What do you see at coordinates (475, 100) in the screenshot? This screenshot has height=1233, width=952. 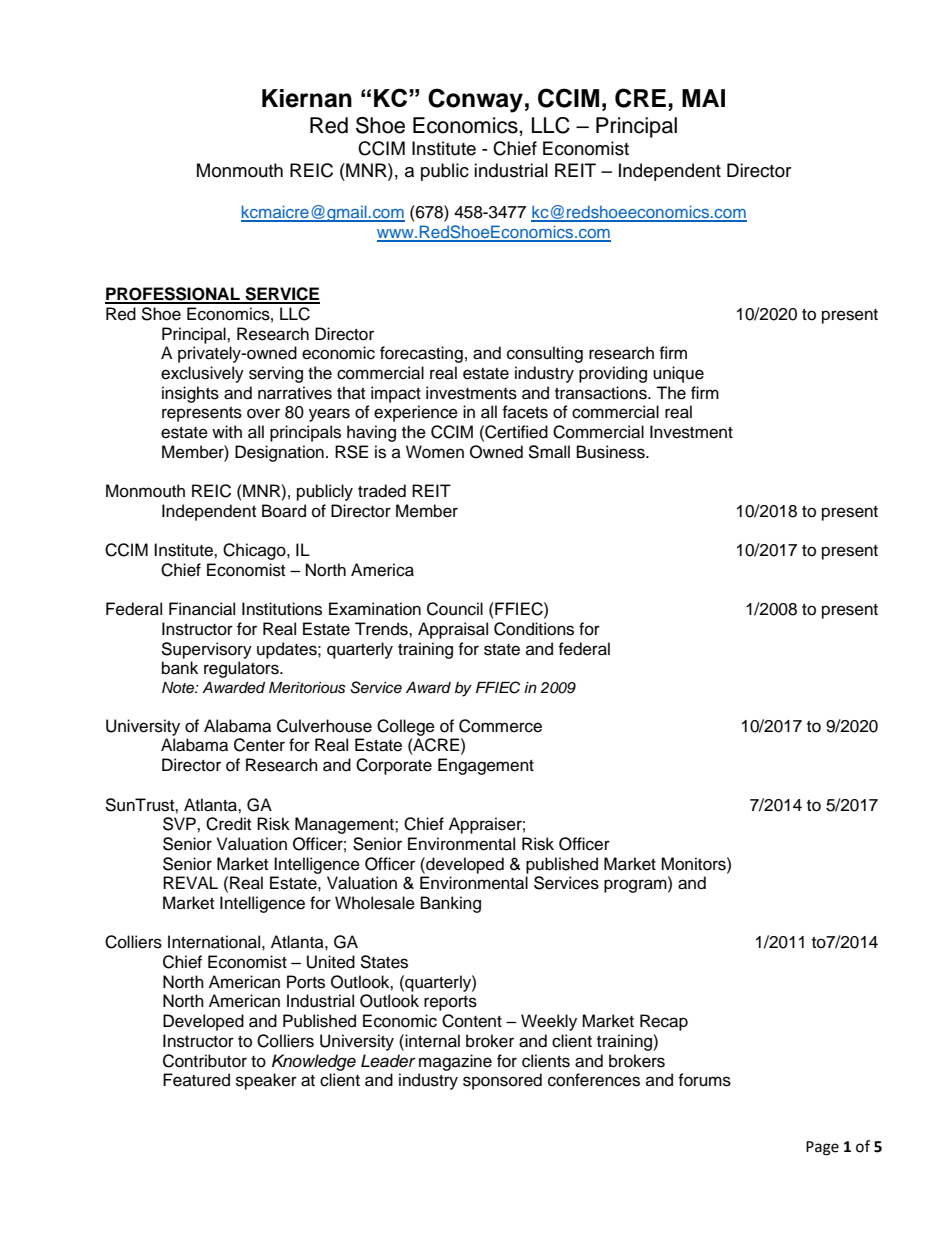 I see `Conway` at bounding box center [475, 100].
